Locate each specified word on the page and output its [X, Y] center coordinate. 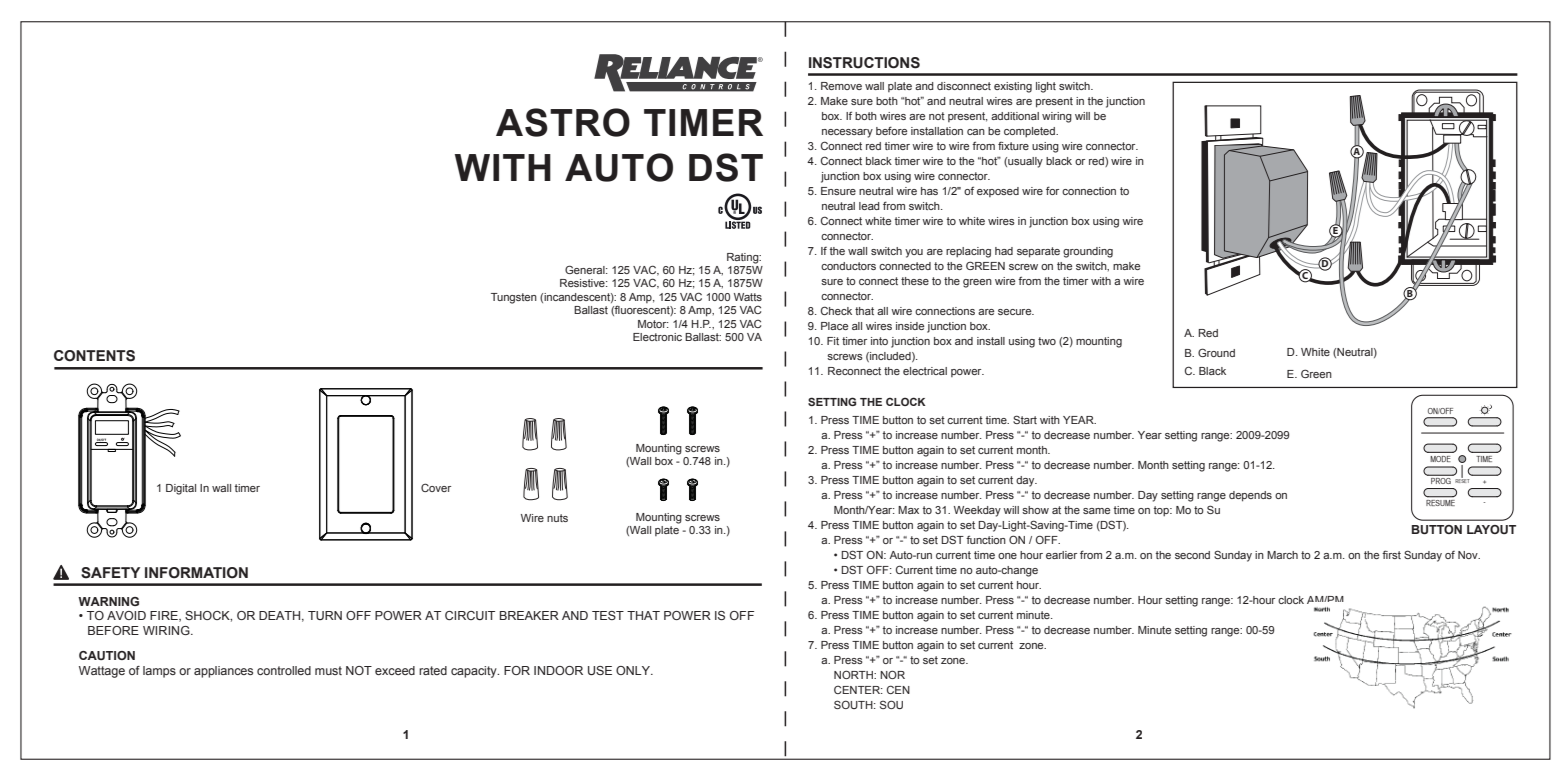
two [1047, 341]
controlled [284, 670]
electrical [925, 371]
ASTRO [563, 122]
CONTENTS [94, 356]
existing [1013, 87]
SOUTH [854, 704]
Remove [841, 86]
